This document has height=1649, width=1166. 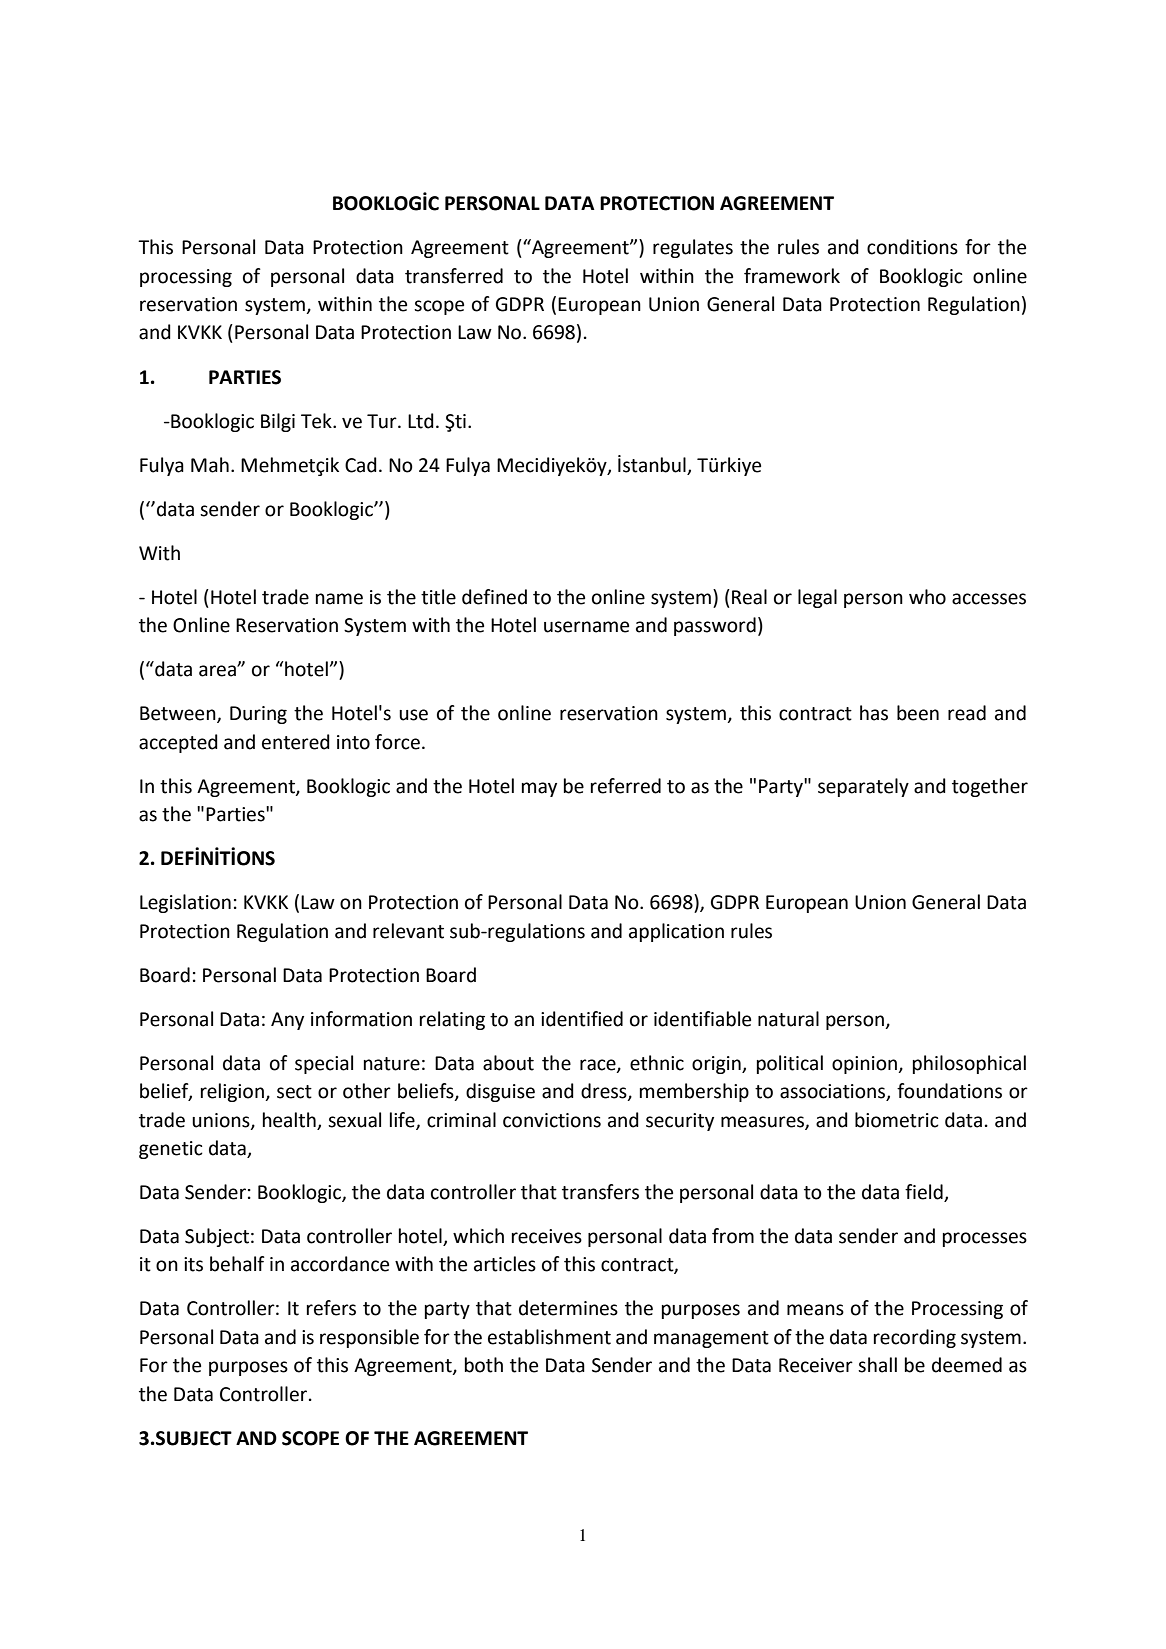 What do you see at coordinates (539, 789) in the document?
I see `may` at bounding box center [539, 789].
